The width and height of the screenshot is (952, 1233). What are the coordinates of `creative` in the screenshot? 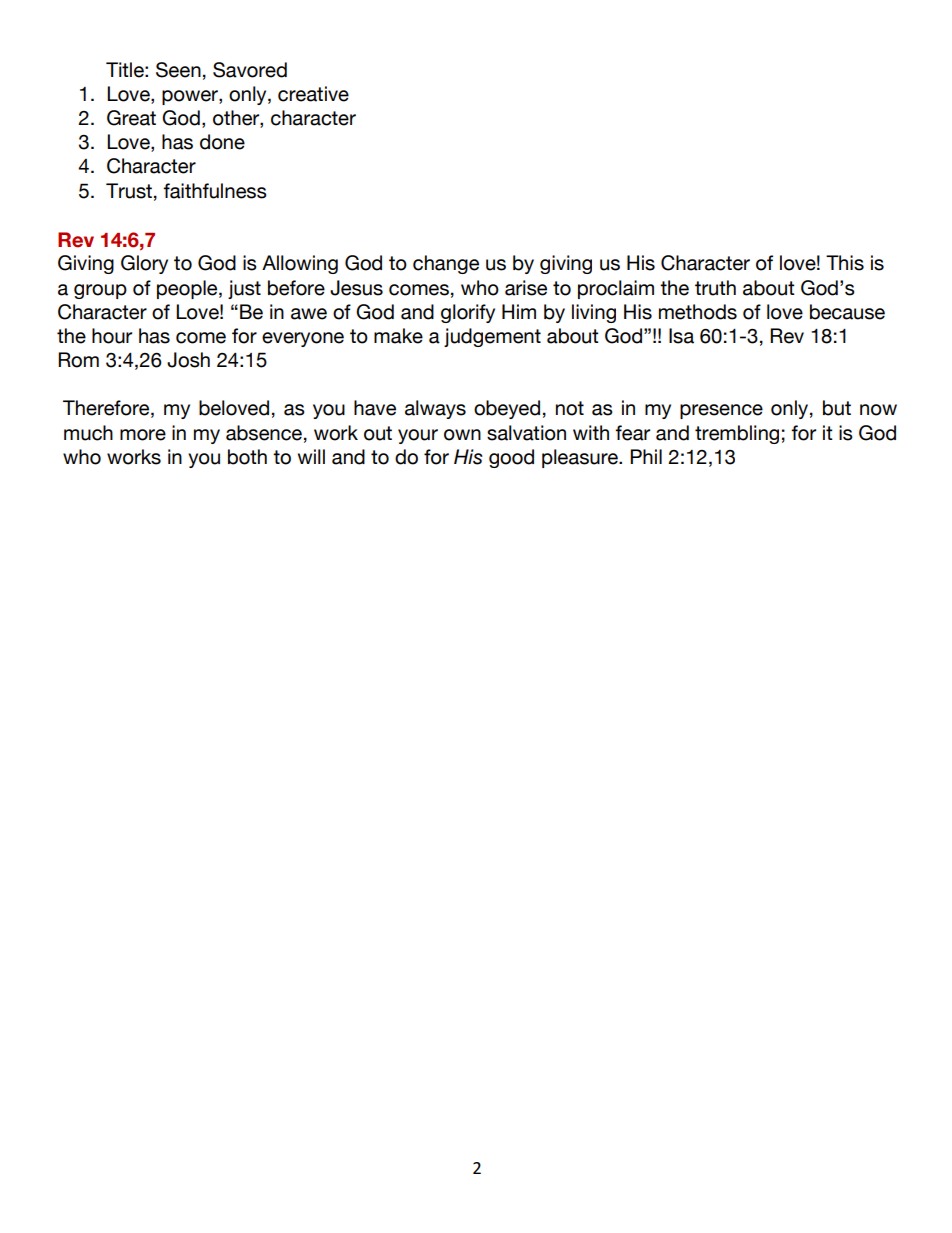 It's located at (313, 94).
